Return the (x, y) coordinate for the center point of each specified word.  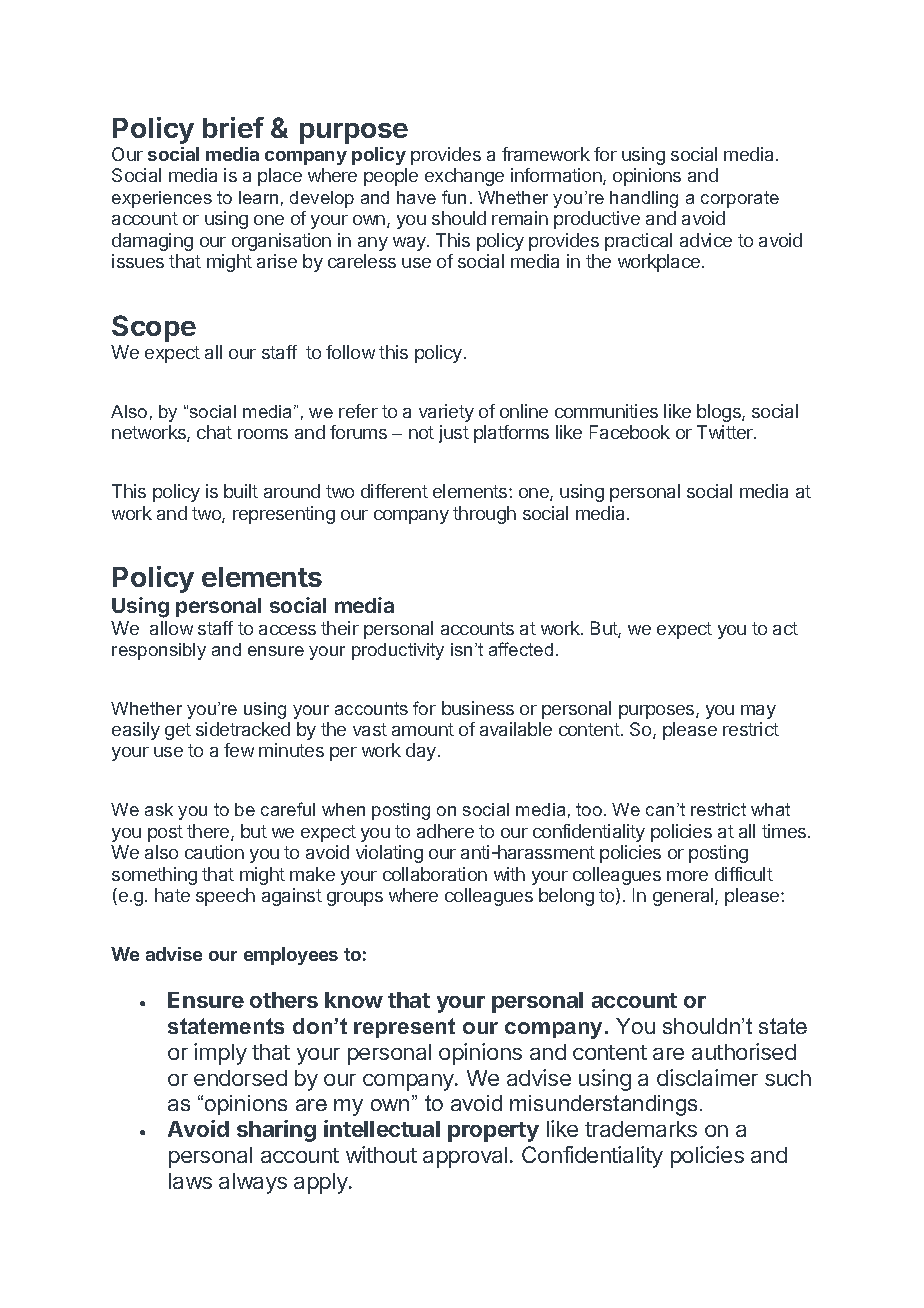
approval (465, 1157)
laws (190, 1181)
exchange (464, 177)
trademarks (641, 1129)
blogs (720, 413)
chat (214, 432)
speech (225, 897)
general (684, 897)
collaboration (435, 874)
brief (233, 127)
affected (521, 649)
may (758, 712)
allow (171, 628)
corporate (740, 199)
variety (446, 413)
